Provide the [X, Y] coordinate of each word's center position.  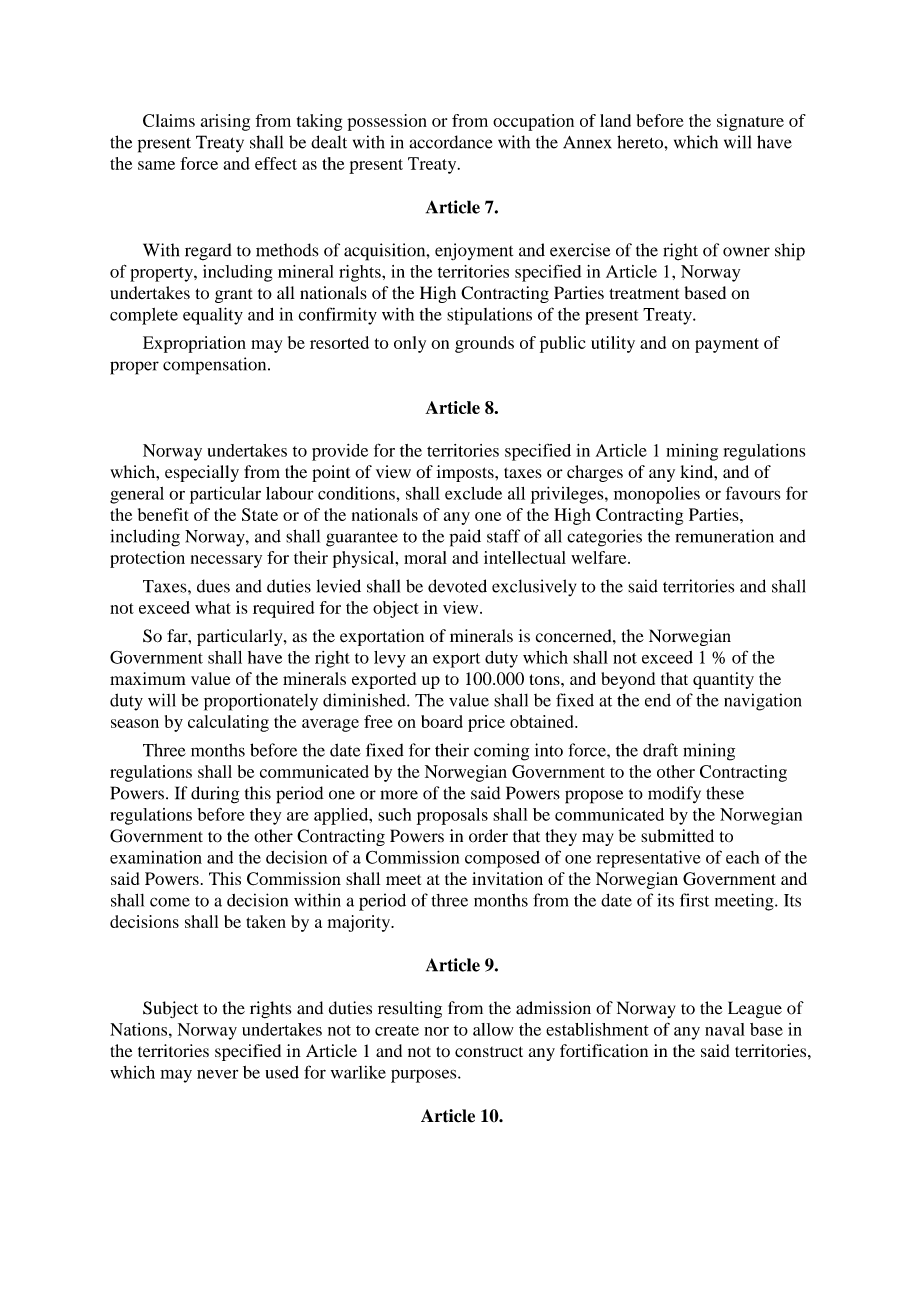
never [217, 1074]
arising [225, 122]
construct [489, 1051]
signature [750, 122]
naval [725, 1029]
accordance [451, 142]
